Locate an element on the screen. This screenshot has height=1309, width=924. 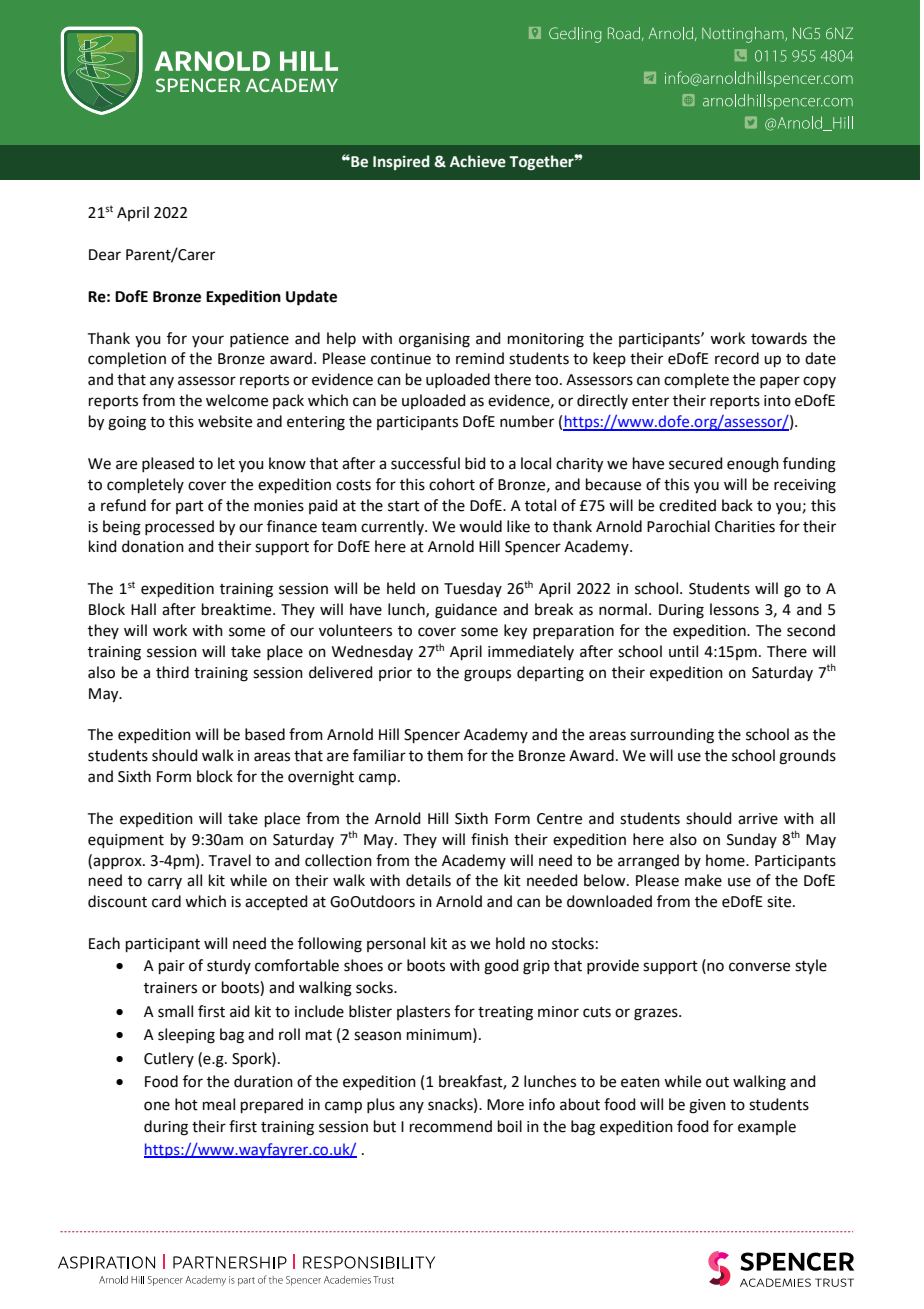
Dear is located at coordinates (105, 255).
